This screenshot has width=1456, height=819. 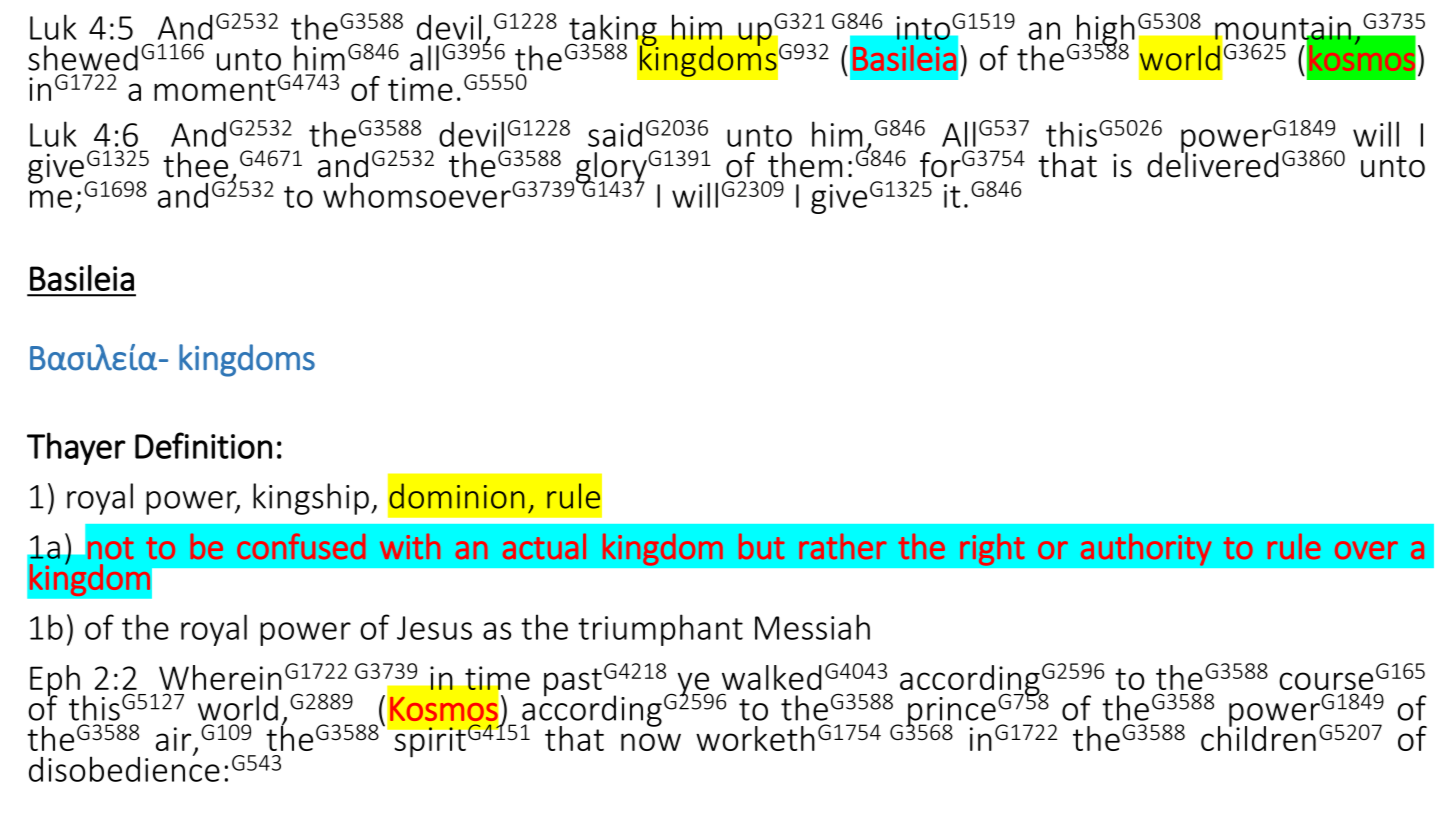 What do you see at coordinates (124, 768) in the screenshot?
I see `disobedience` at bounding box center [124, 768].
